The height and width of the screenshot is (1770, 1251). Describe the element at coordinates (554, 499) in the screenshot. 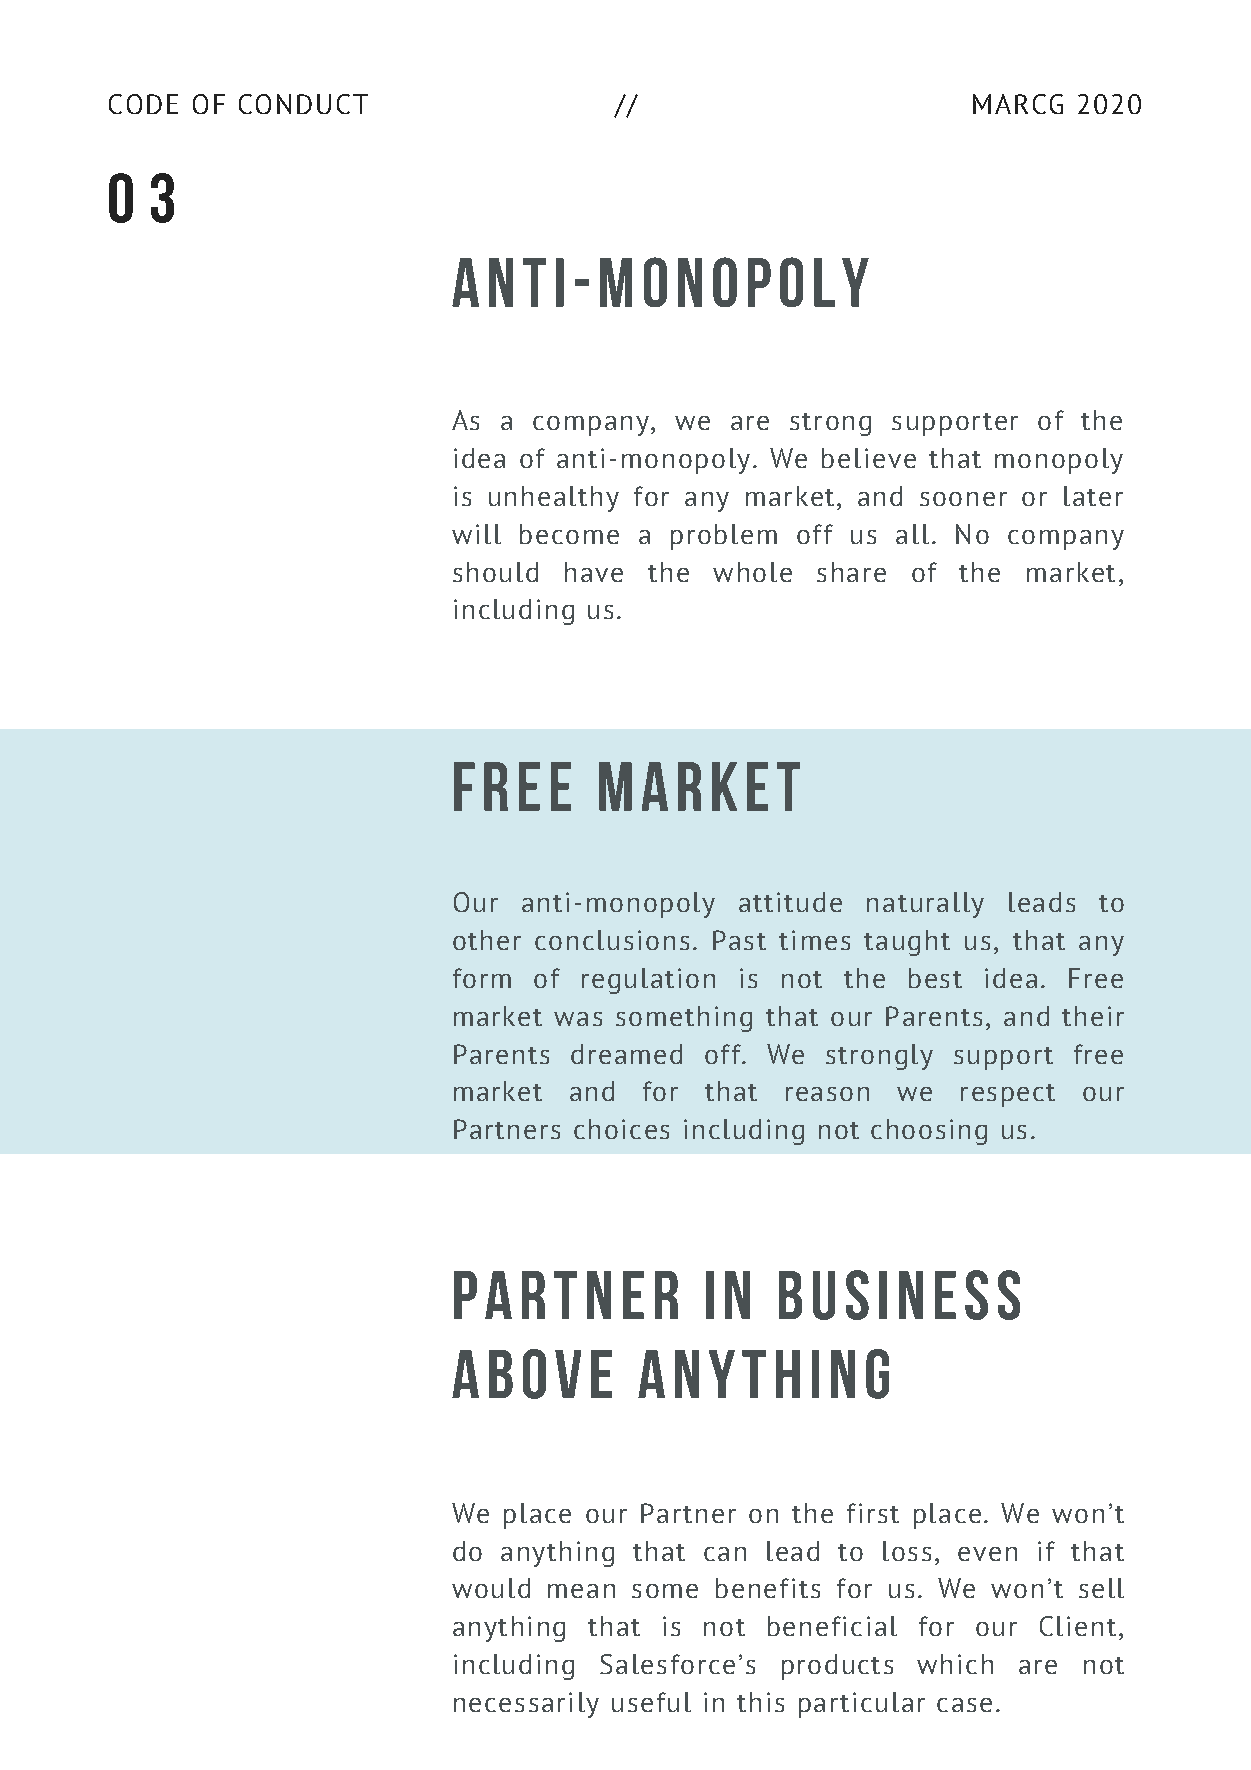

I see `unhealthy` at that location.
